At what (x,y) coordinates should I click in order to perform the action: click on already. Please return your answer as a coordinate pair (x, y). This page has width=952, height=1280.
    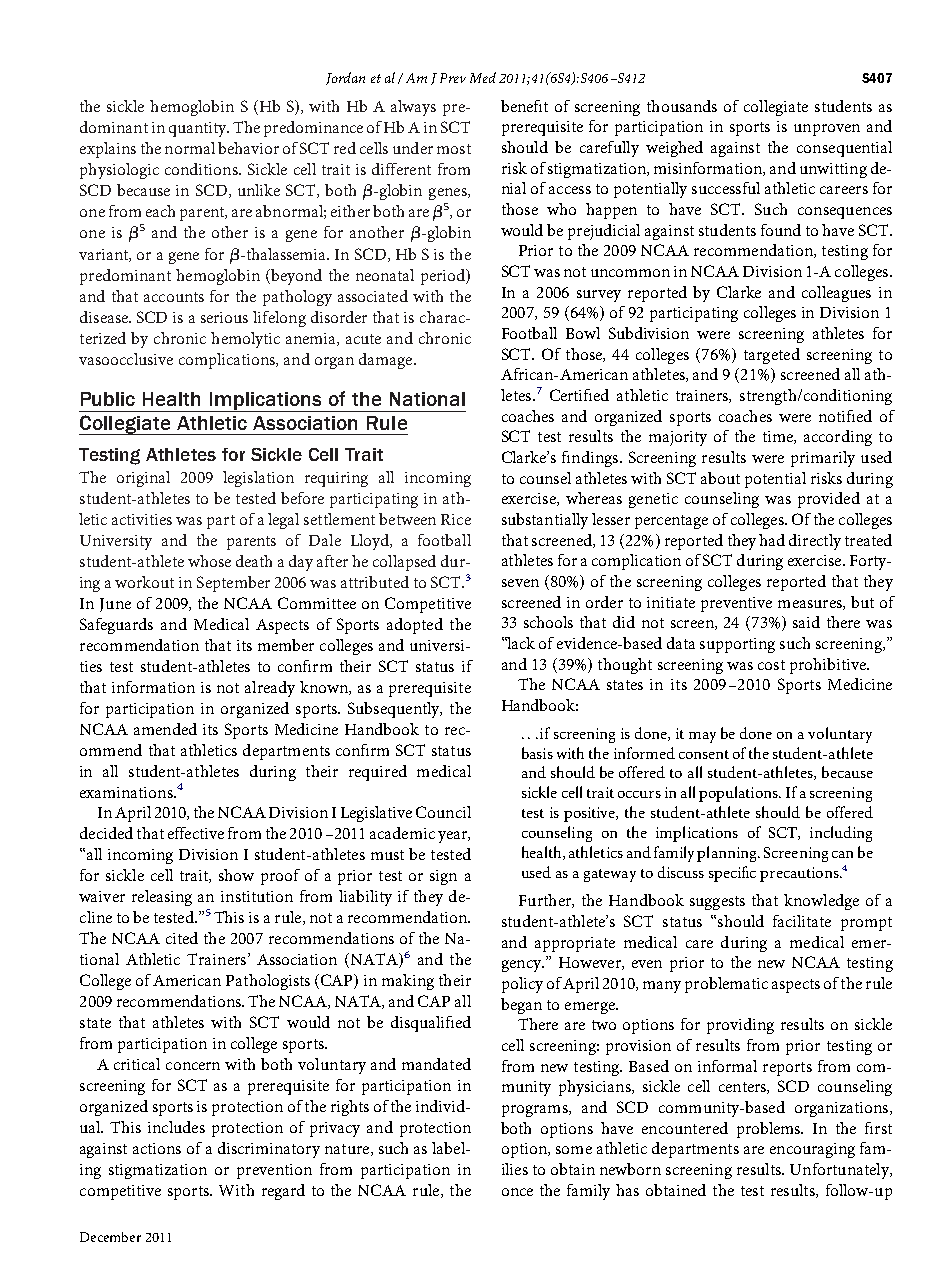
    Looking at the image, I should click on (270, 689).
